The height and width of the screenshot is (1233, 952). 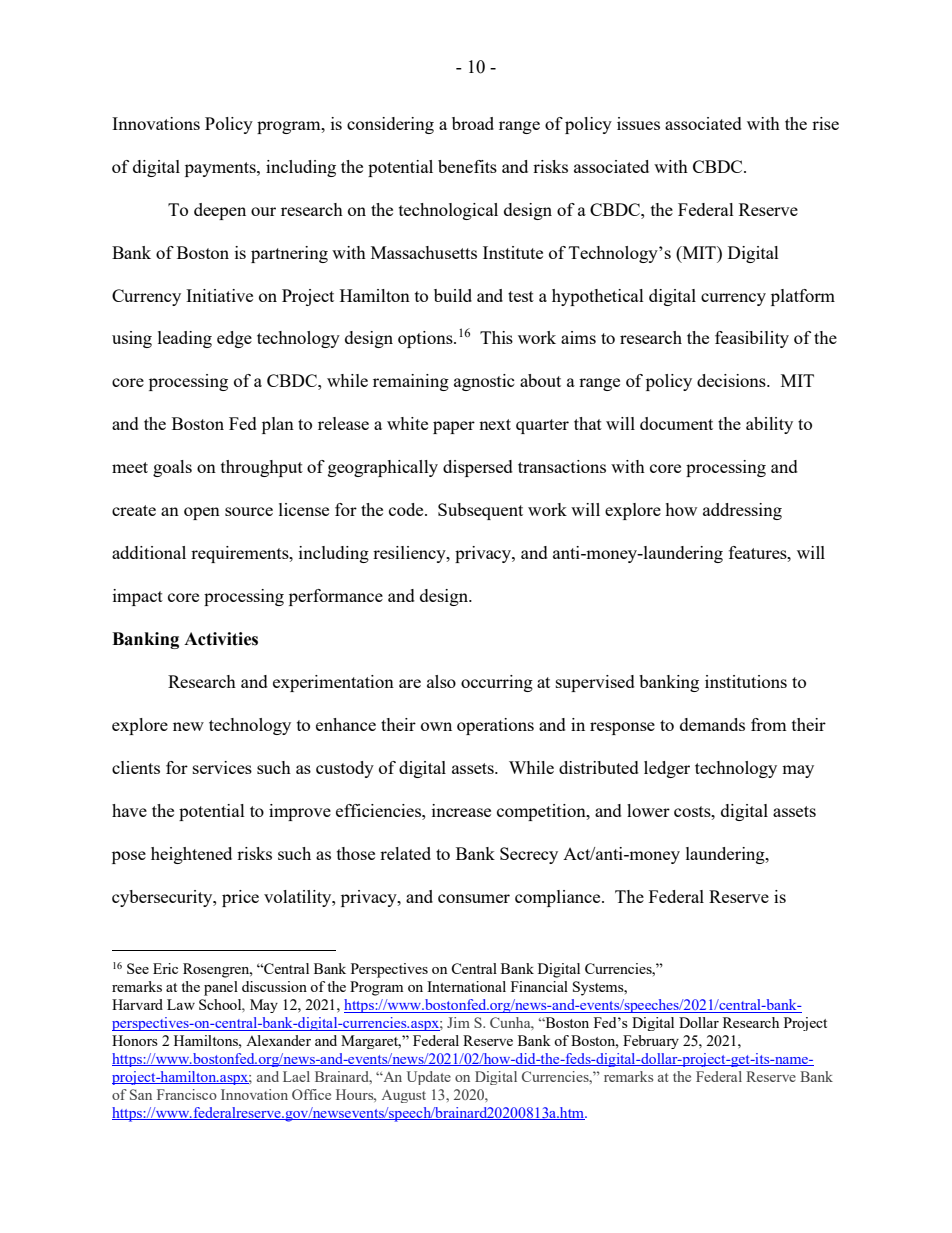 I want to click on operations, so click(x=495, y=726).
